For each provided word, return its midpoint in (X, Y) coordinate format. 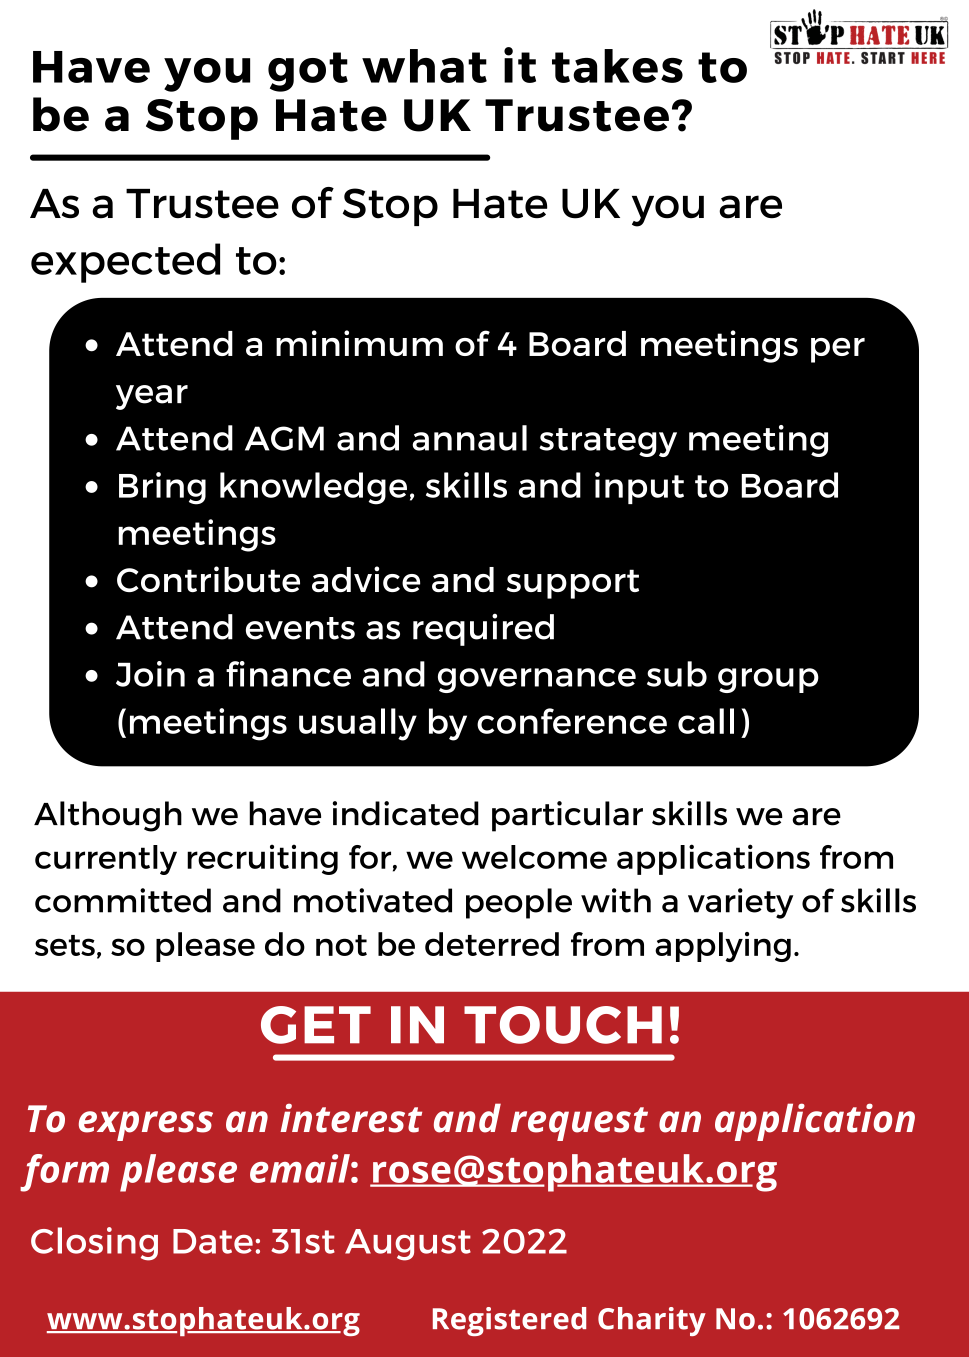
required (483, 630)
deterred (492, 944)
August (408, 1245)
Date (213, 1241)
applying (723, 947)
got (308, 72)
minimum (359, 343)
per (838, 350)
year (152, 397)
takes (617, 66)
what (424, 66)
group (768, 680)
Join (150, 674)
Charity (652, 1321)
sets (65, 945)
